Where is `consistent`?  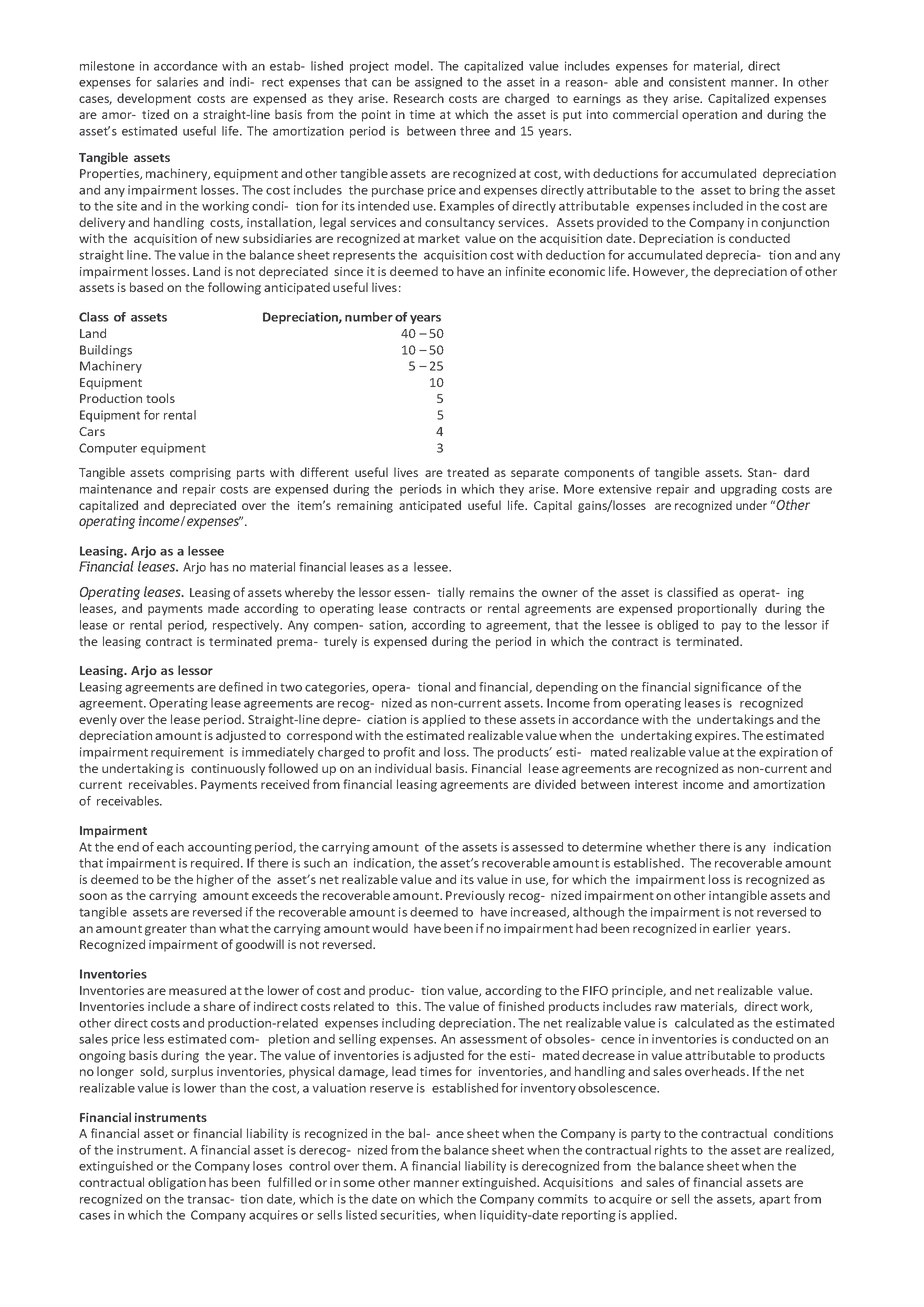 consistent is located at coordinates (697, 82).
